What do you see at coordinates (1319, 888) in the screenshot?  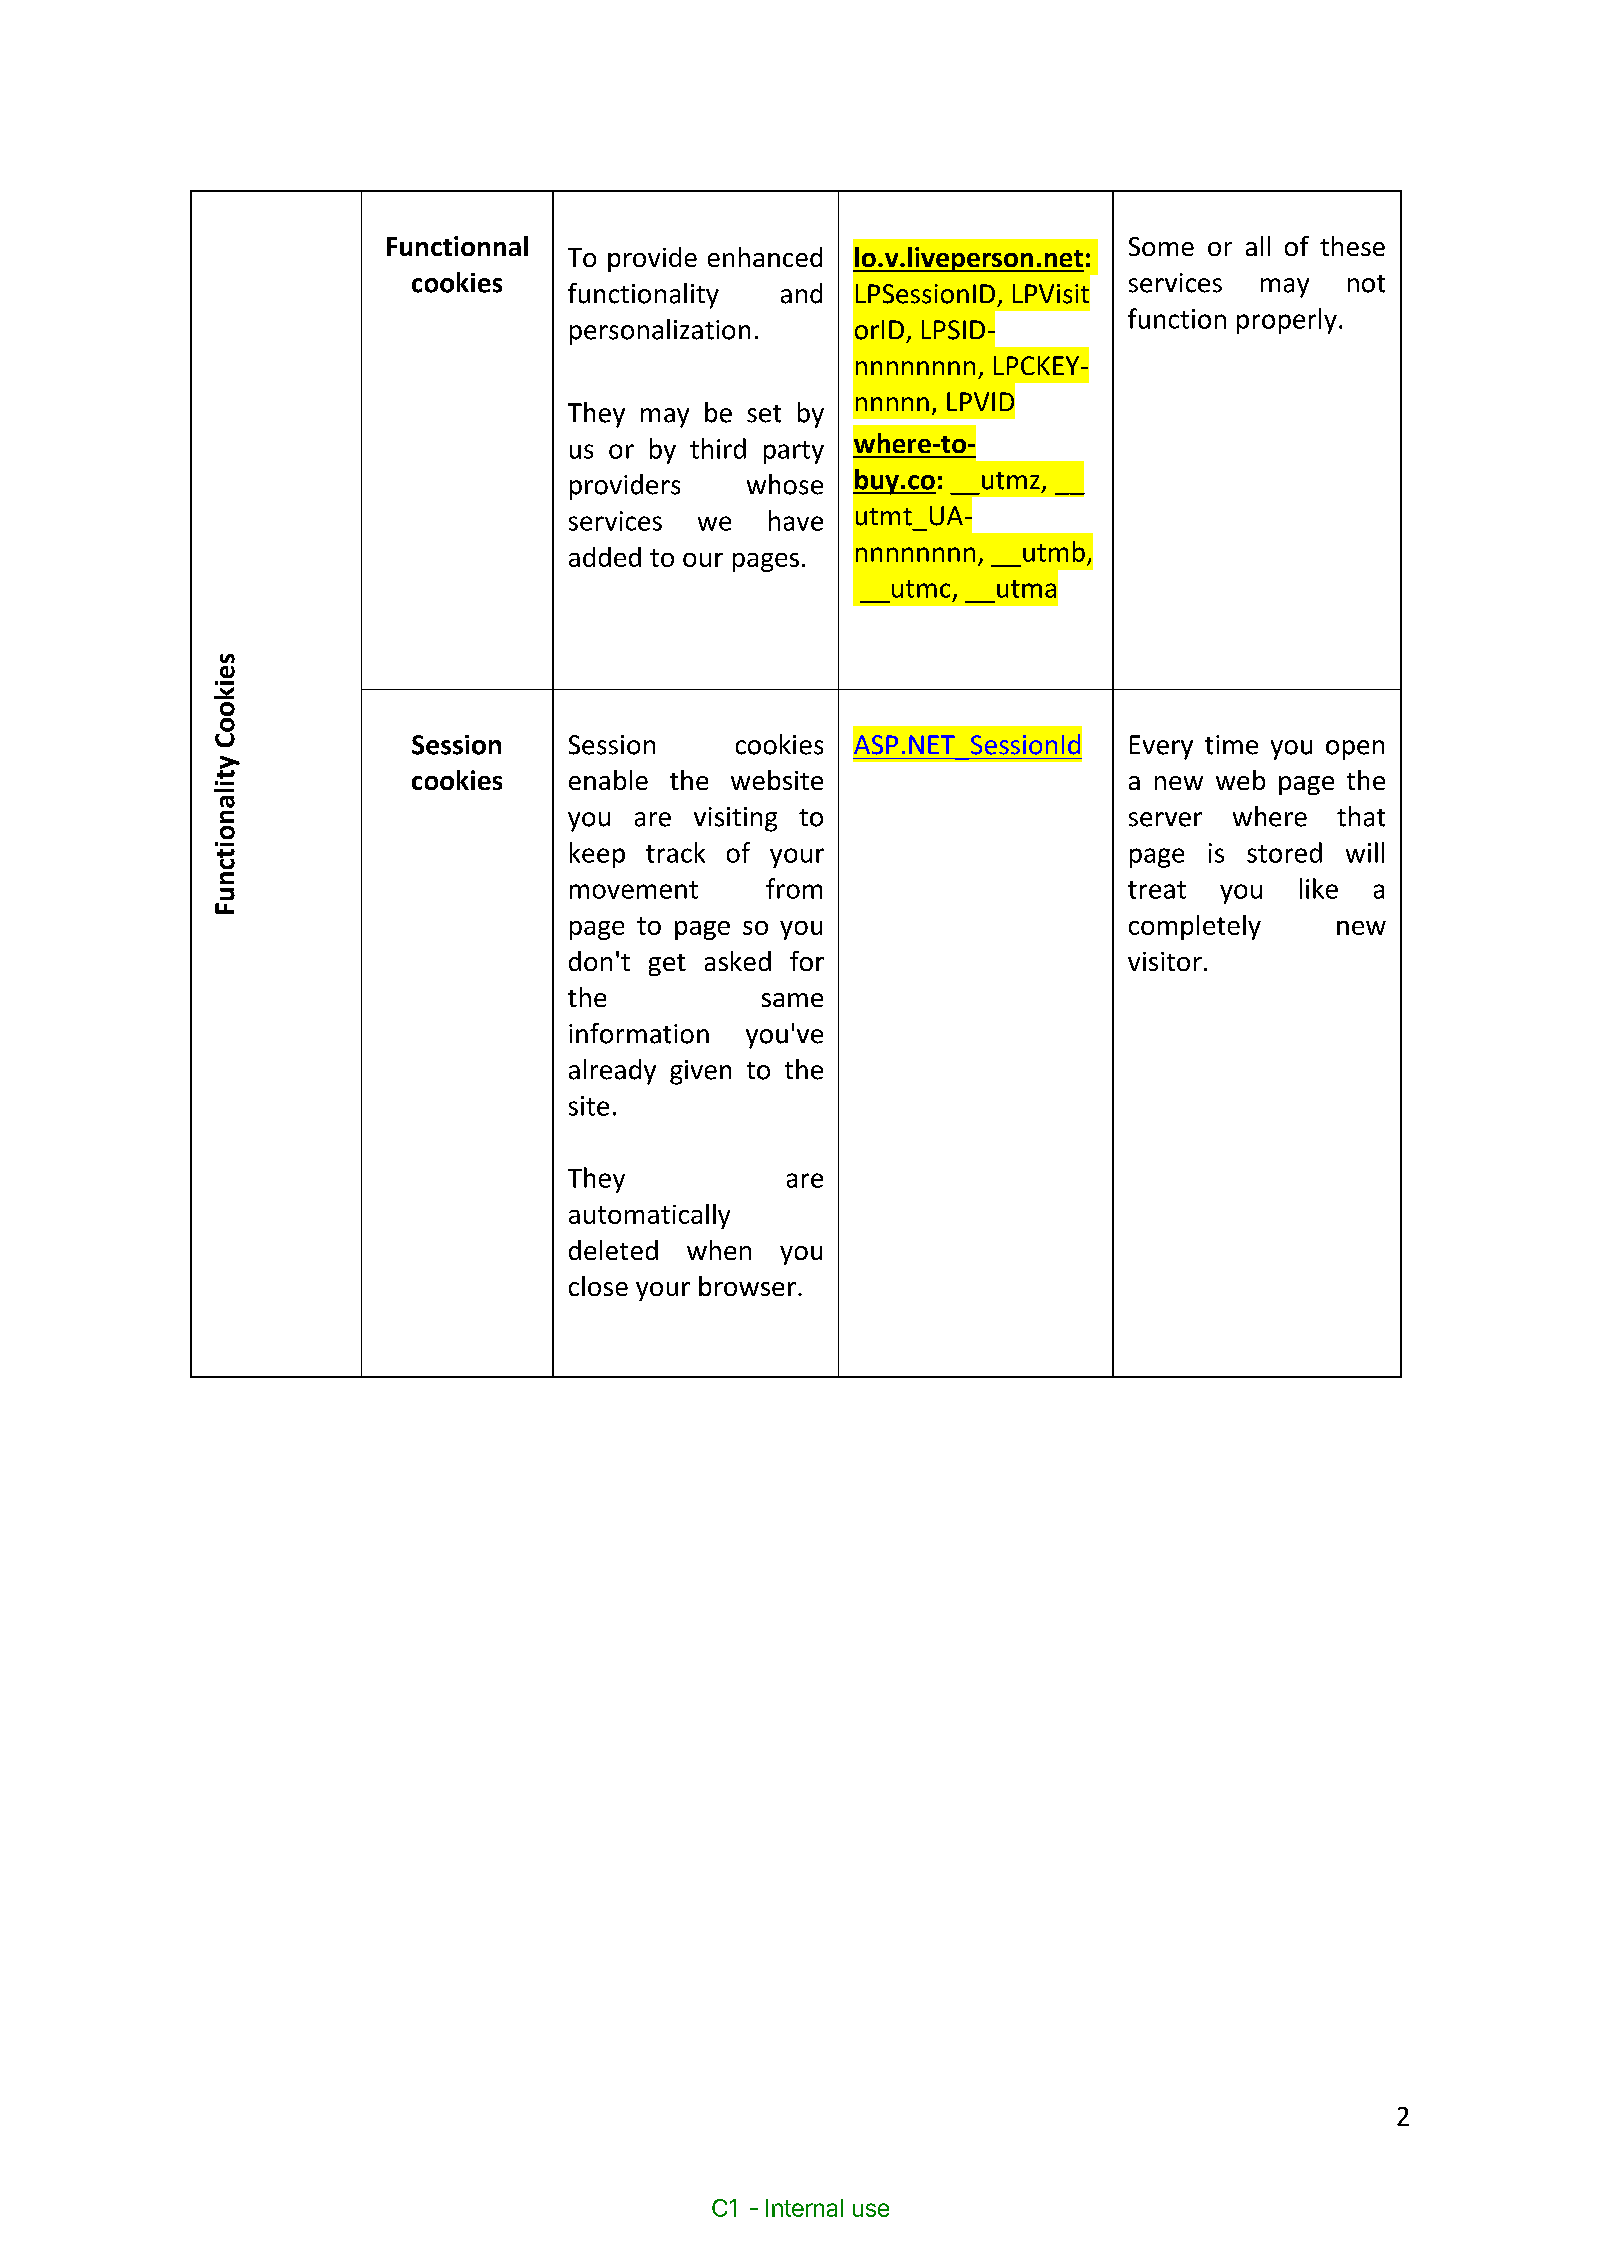 I see `like` at bounding box center [1319, 888].
